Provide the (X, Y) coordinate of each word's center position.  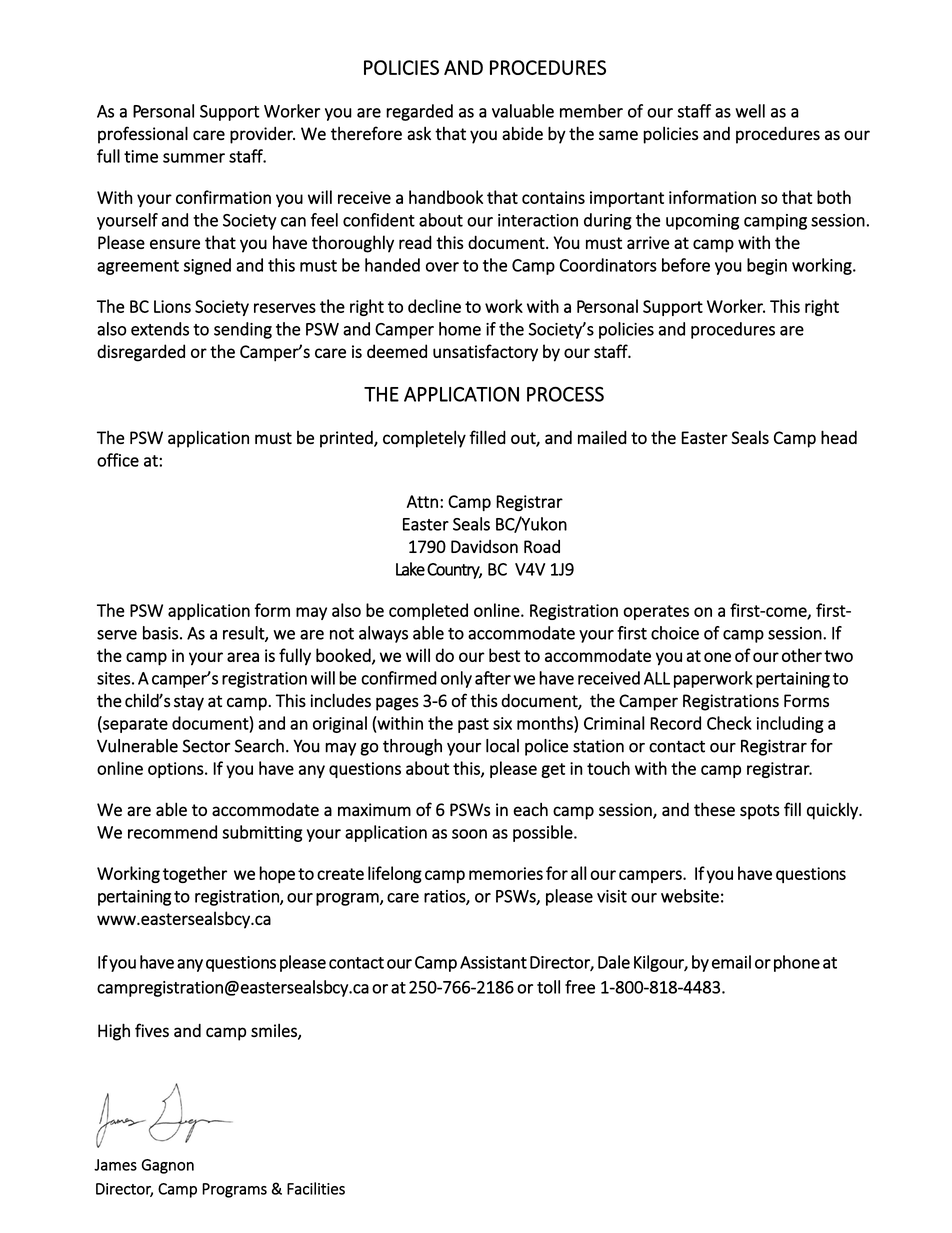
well (750, 111)
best (504, 655)
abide (522, 133)
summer (194, 158)
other (802, 655)
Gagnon (168, 1166)
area (243, 657)
